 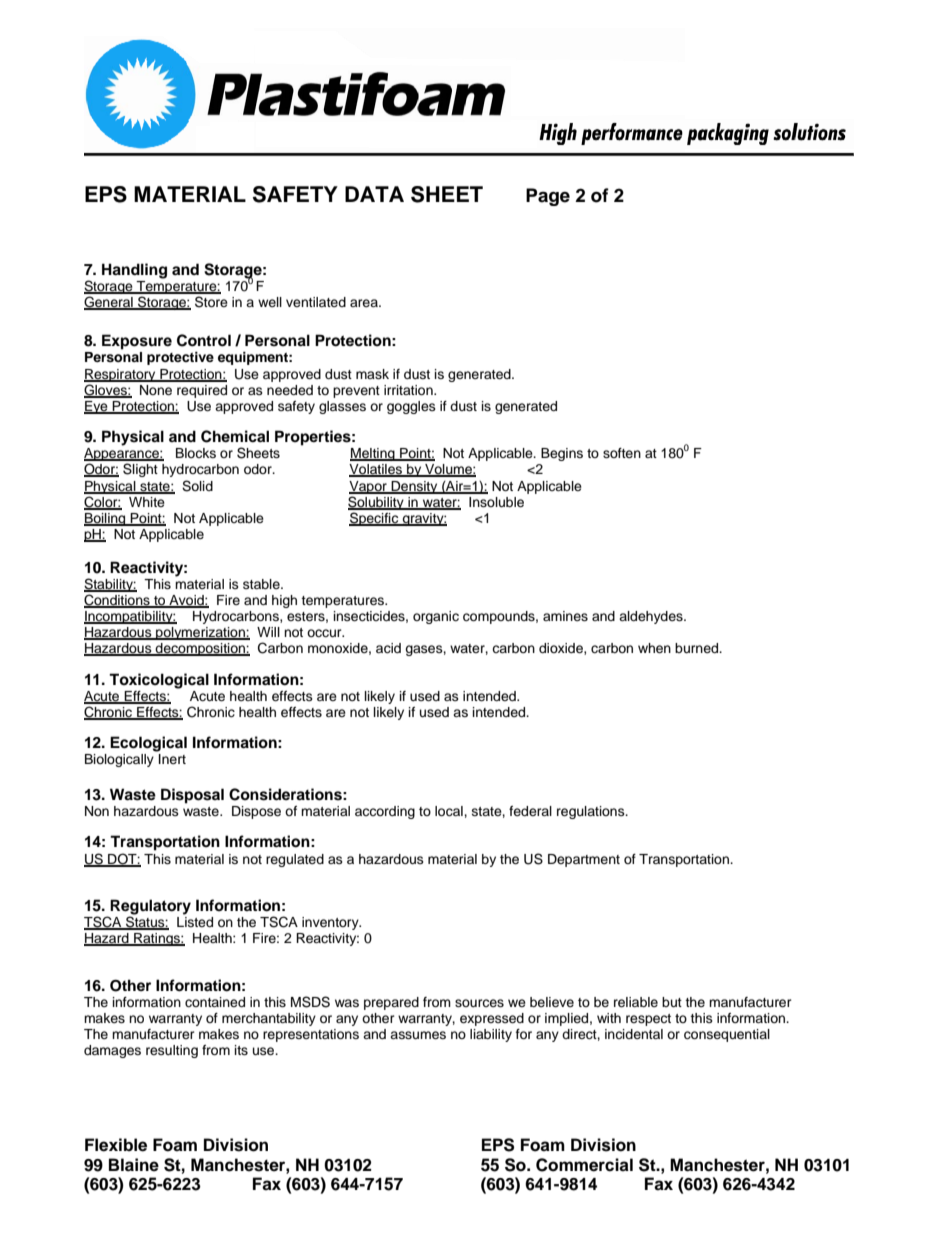 I want to click on Melting, so click(x=373, y=454).
